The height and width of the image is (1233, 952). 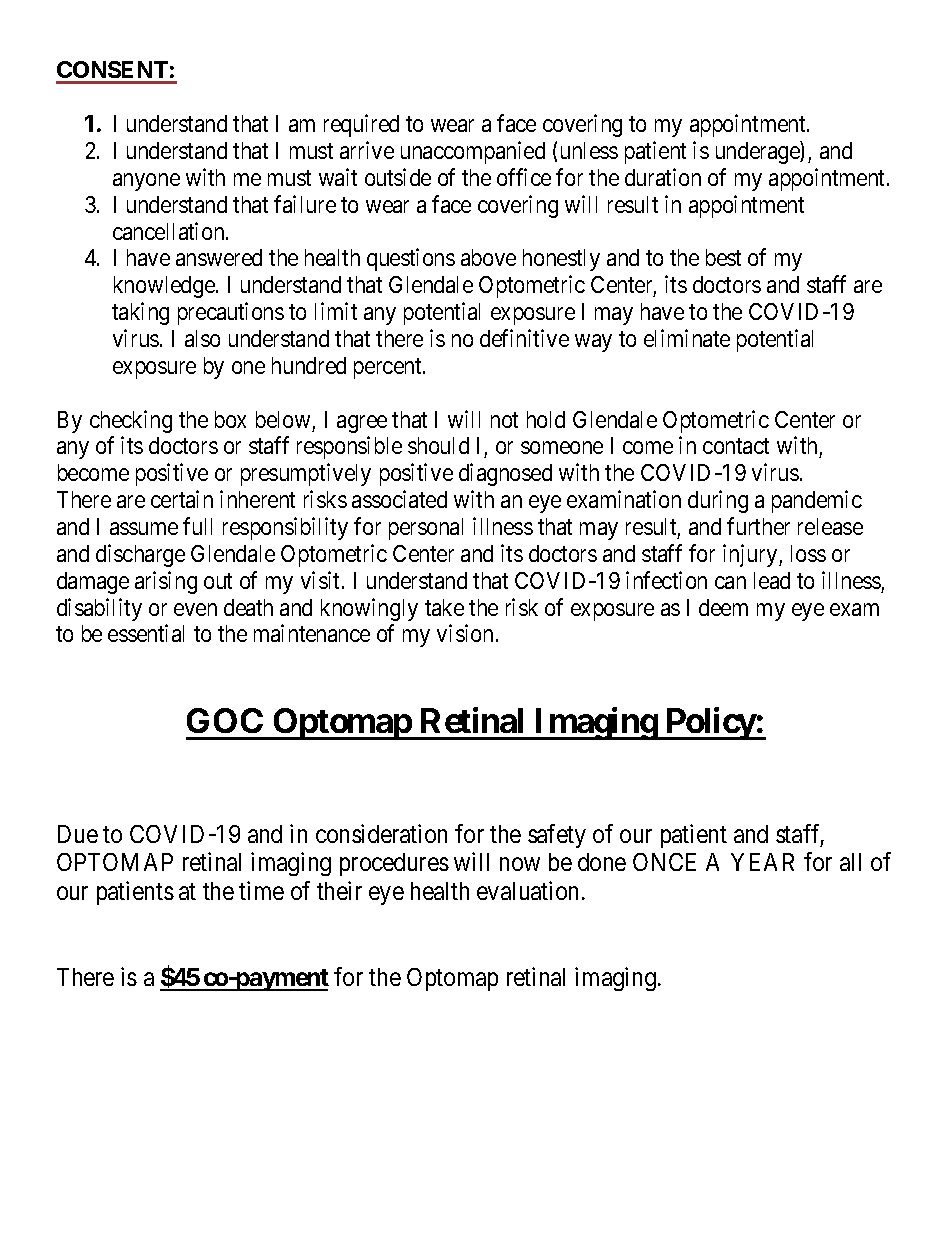 What do you see at coordinates (182, 499) in the image?
I see `certain` at bounding box center [182, 499].
